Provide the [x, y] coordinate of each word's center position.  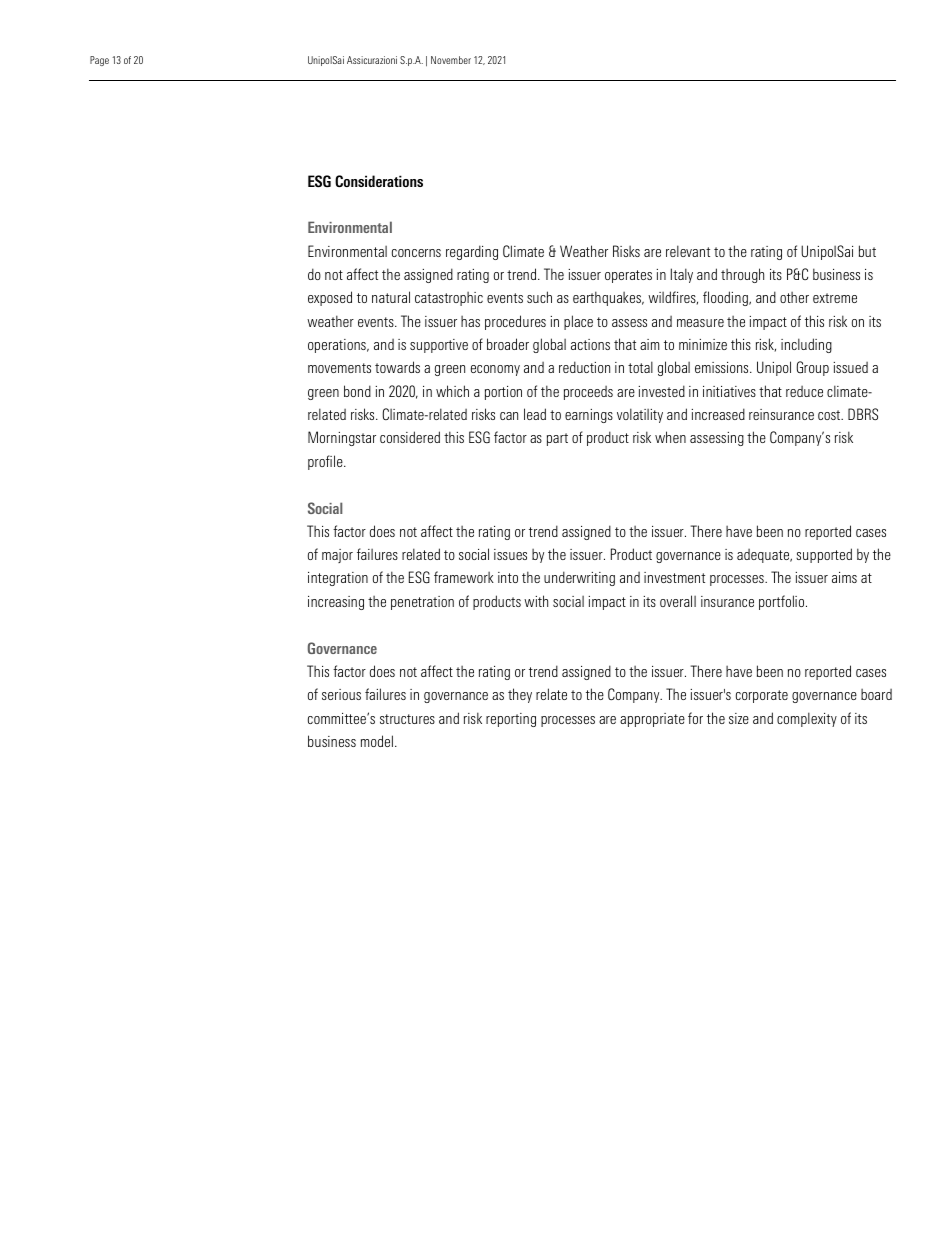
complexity [807, 719]
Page [99, 61]
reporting [511, 720]
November [451, 60]
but [867, 251]
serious [341, 694]
